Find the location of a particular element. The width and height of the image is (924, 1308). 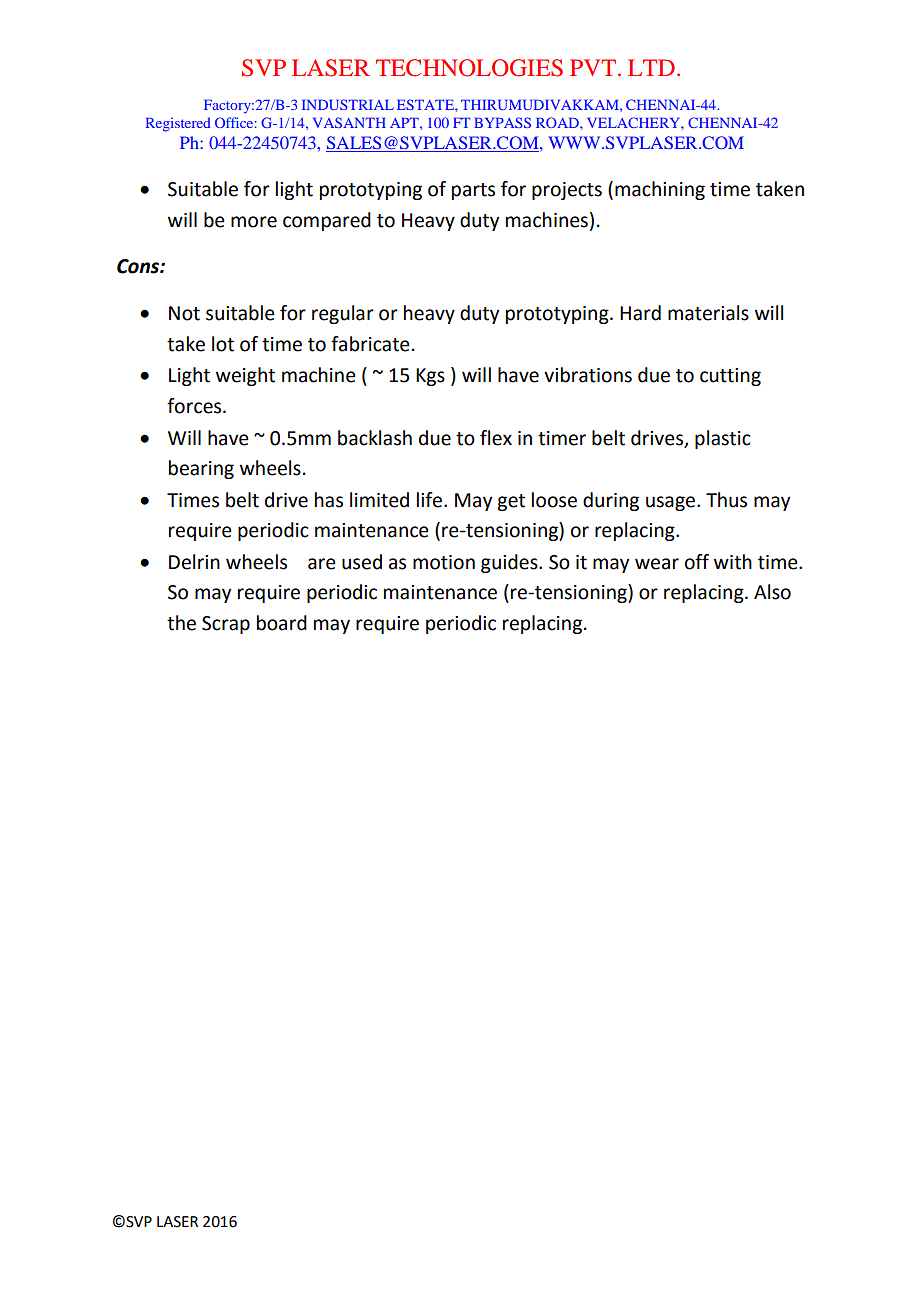

materials is located at coordinates (708, 313).
